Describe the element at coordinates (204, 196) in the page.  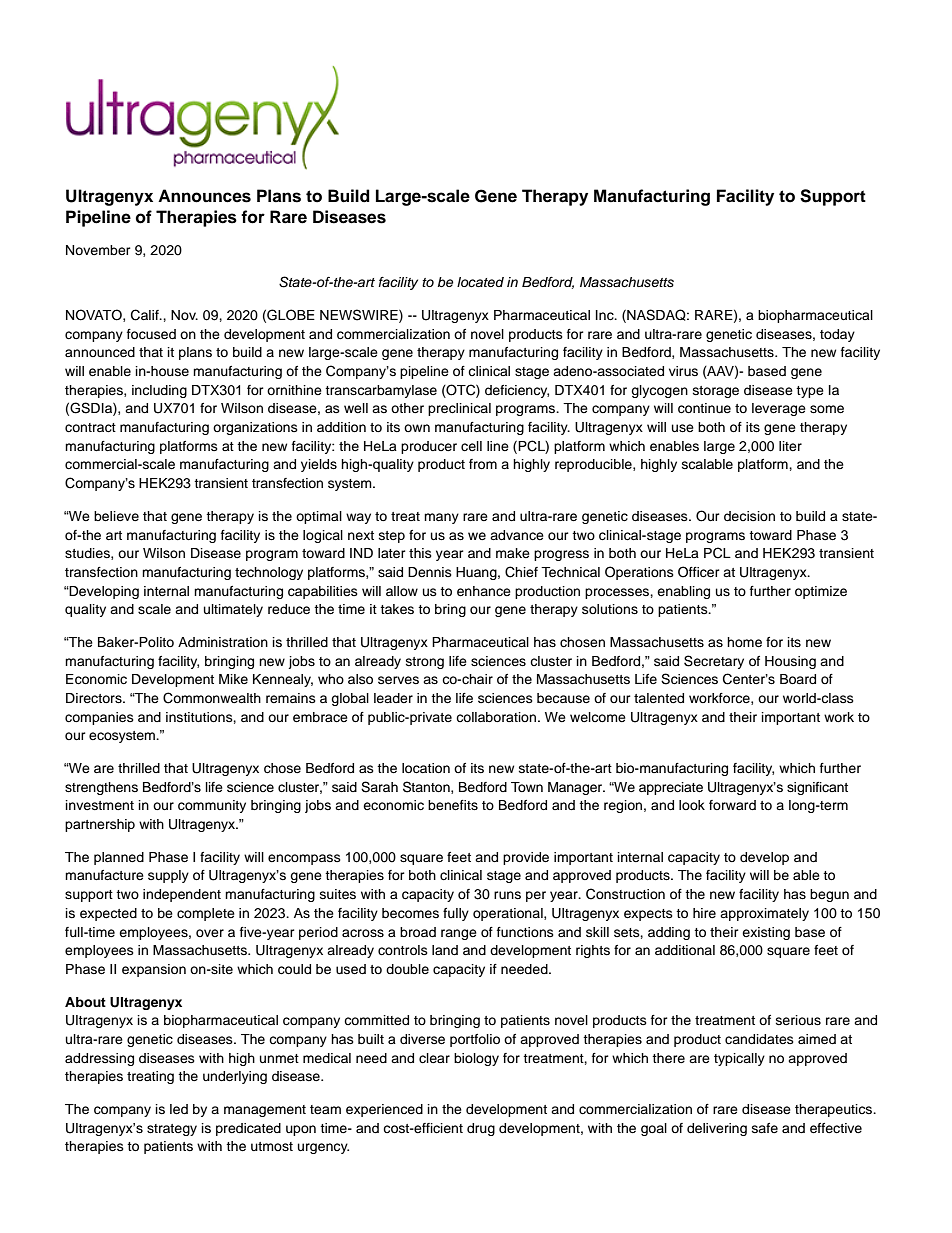
I see `Announces` at that location.
